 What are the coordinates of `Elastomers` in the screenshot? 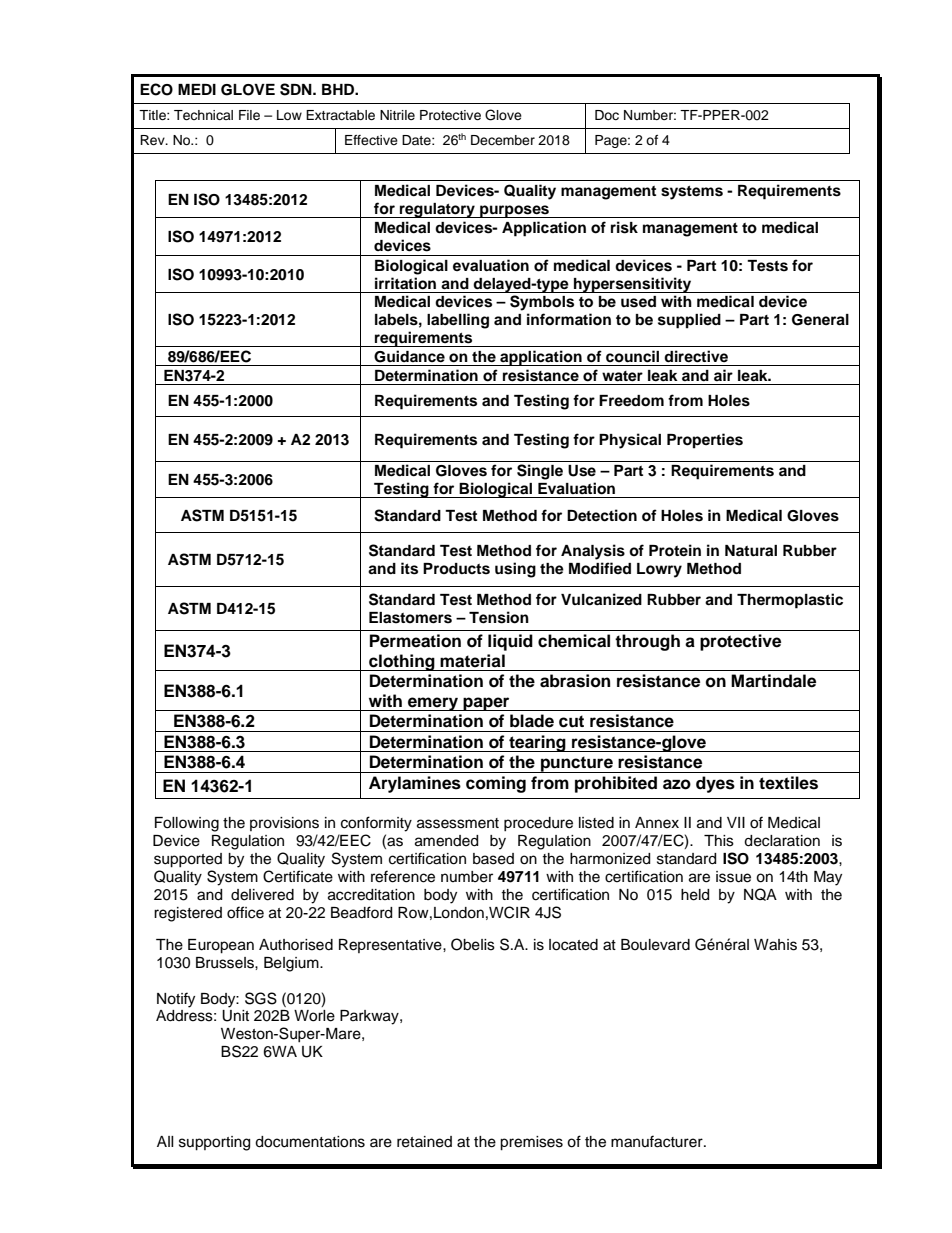 It's located at (410, 618).
